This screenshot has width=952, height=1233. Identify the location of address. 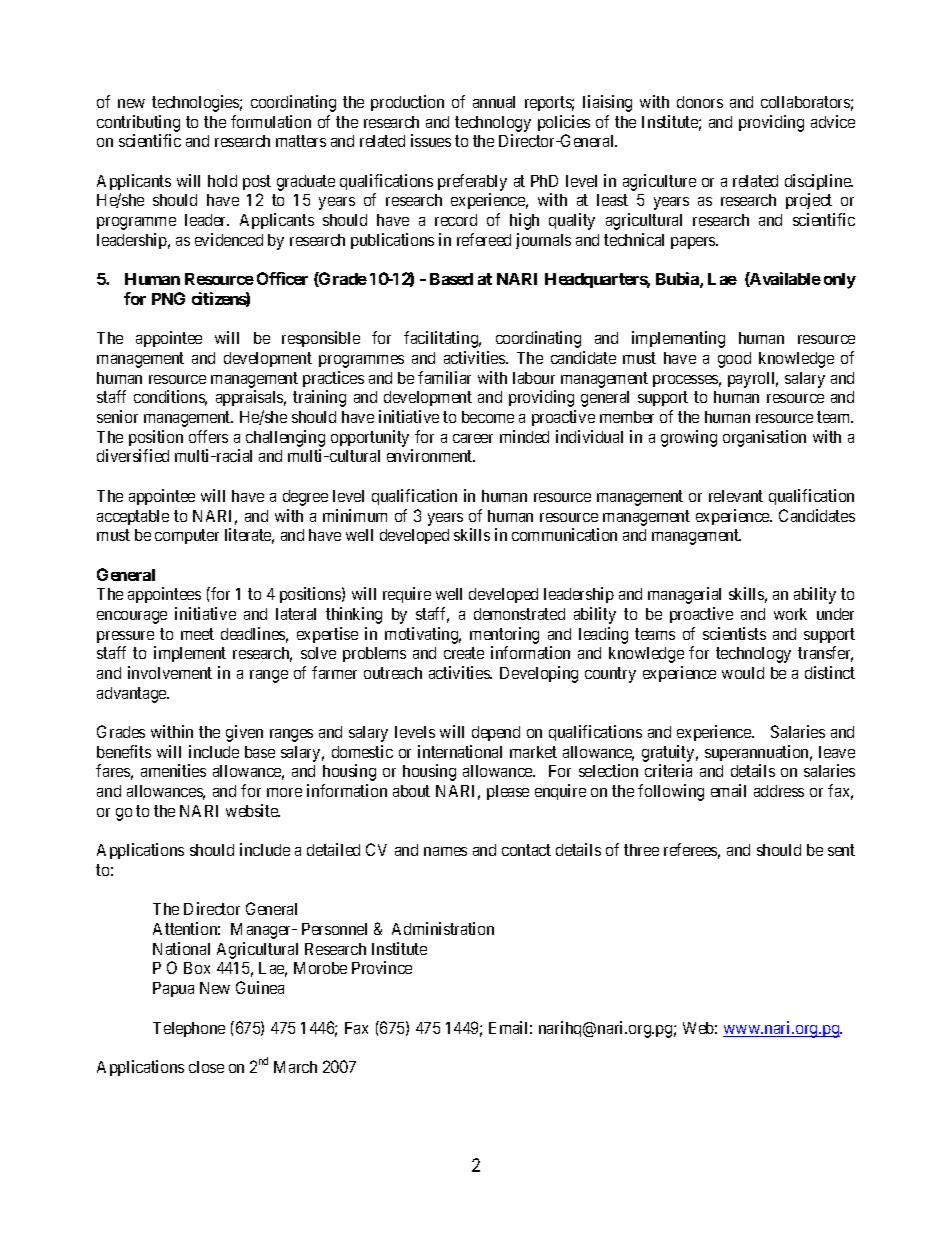
(779, 791).
